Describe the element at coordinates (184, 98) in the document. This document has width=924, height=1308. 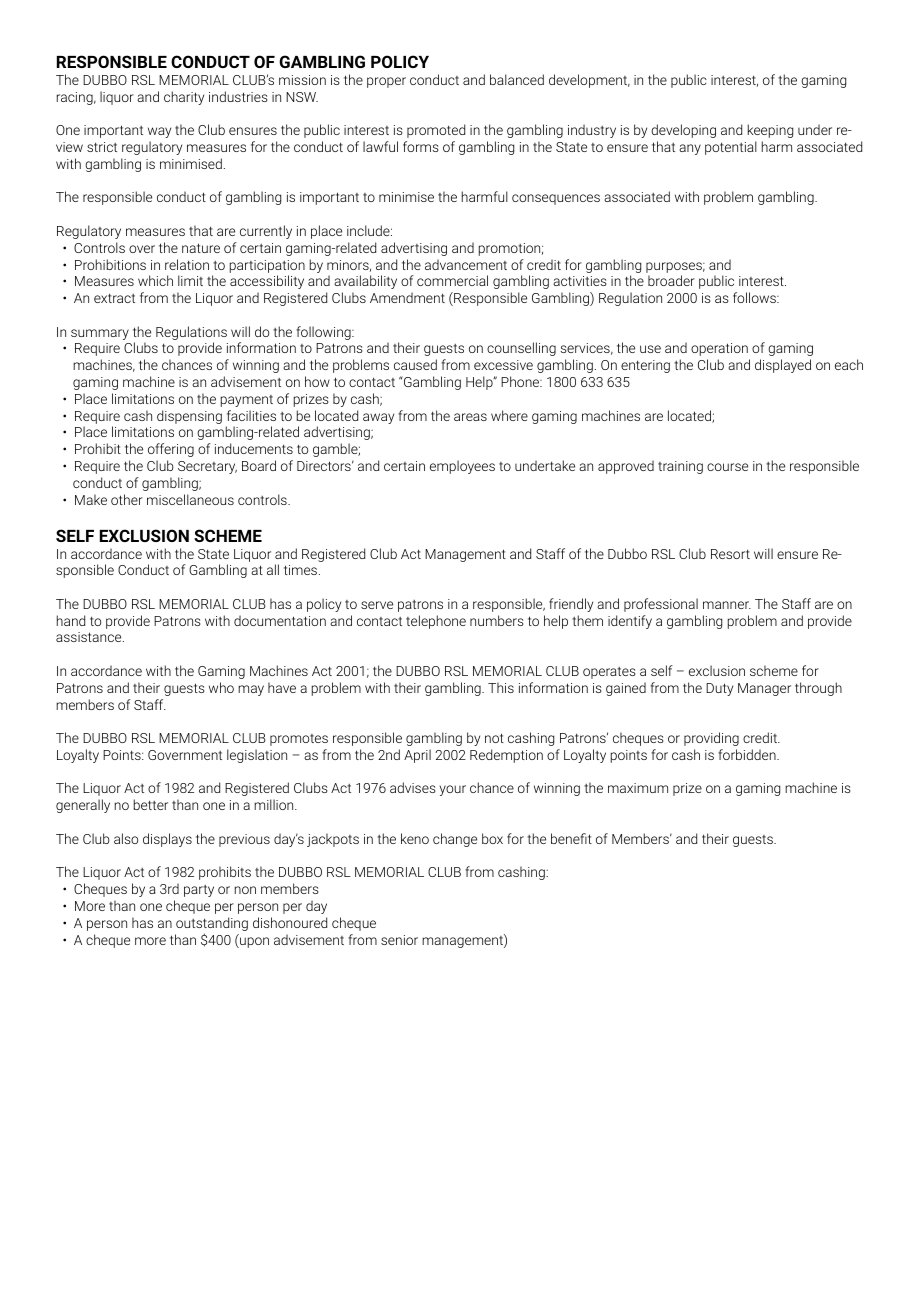
I see `charity` at that location.
